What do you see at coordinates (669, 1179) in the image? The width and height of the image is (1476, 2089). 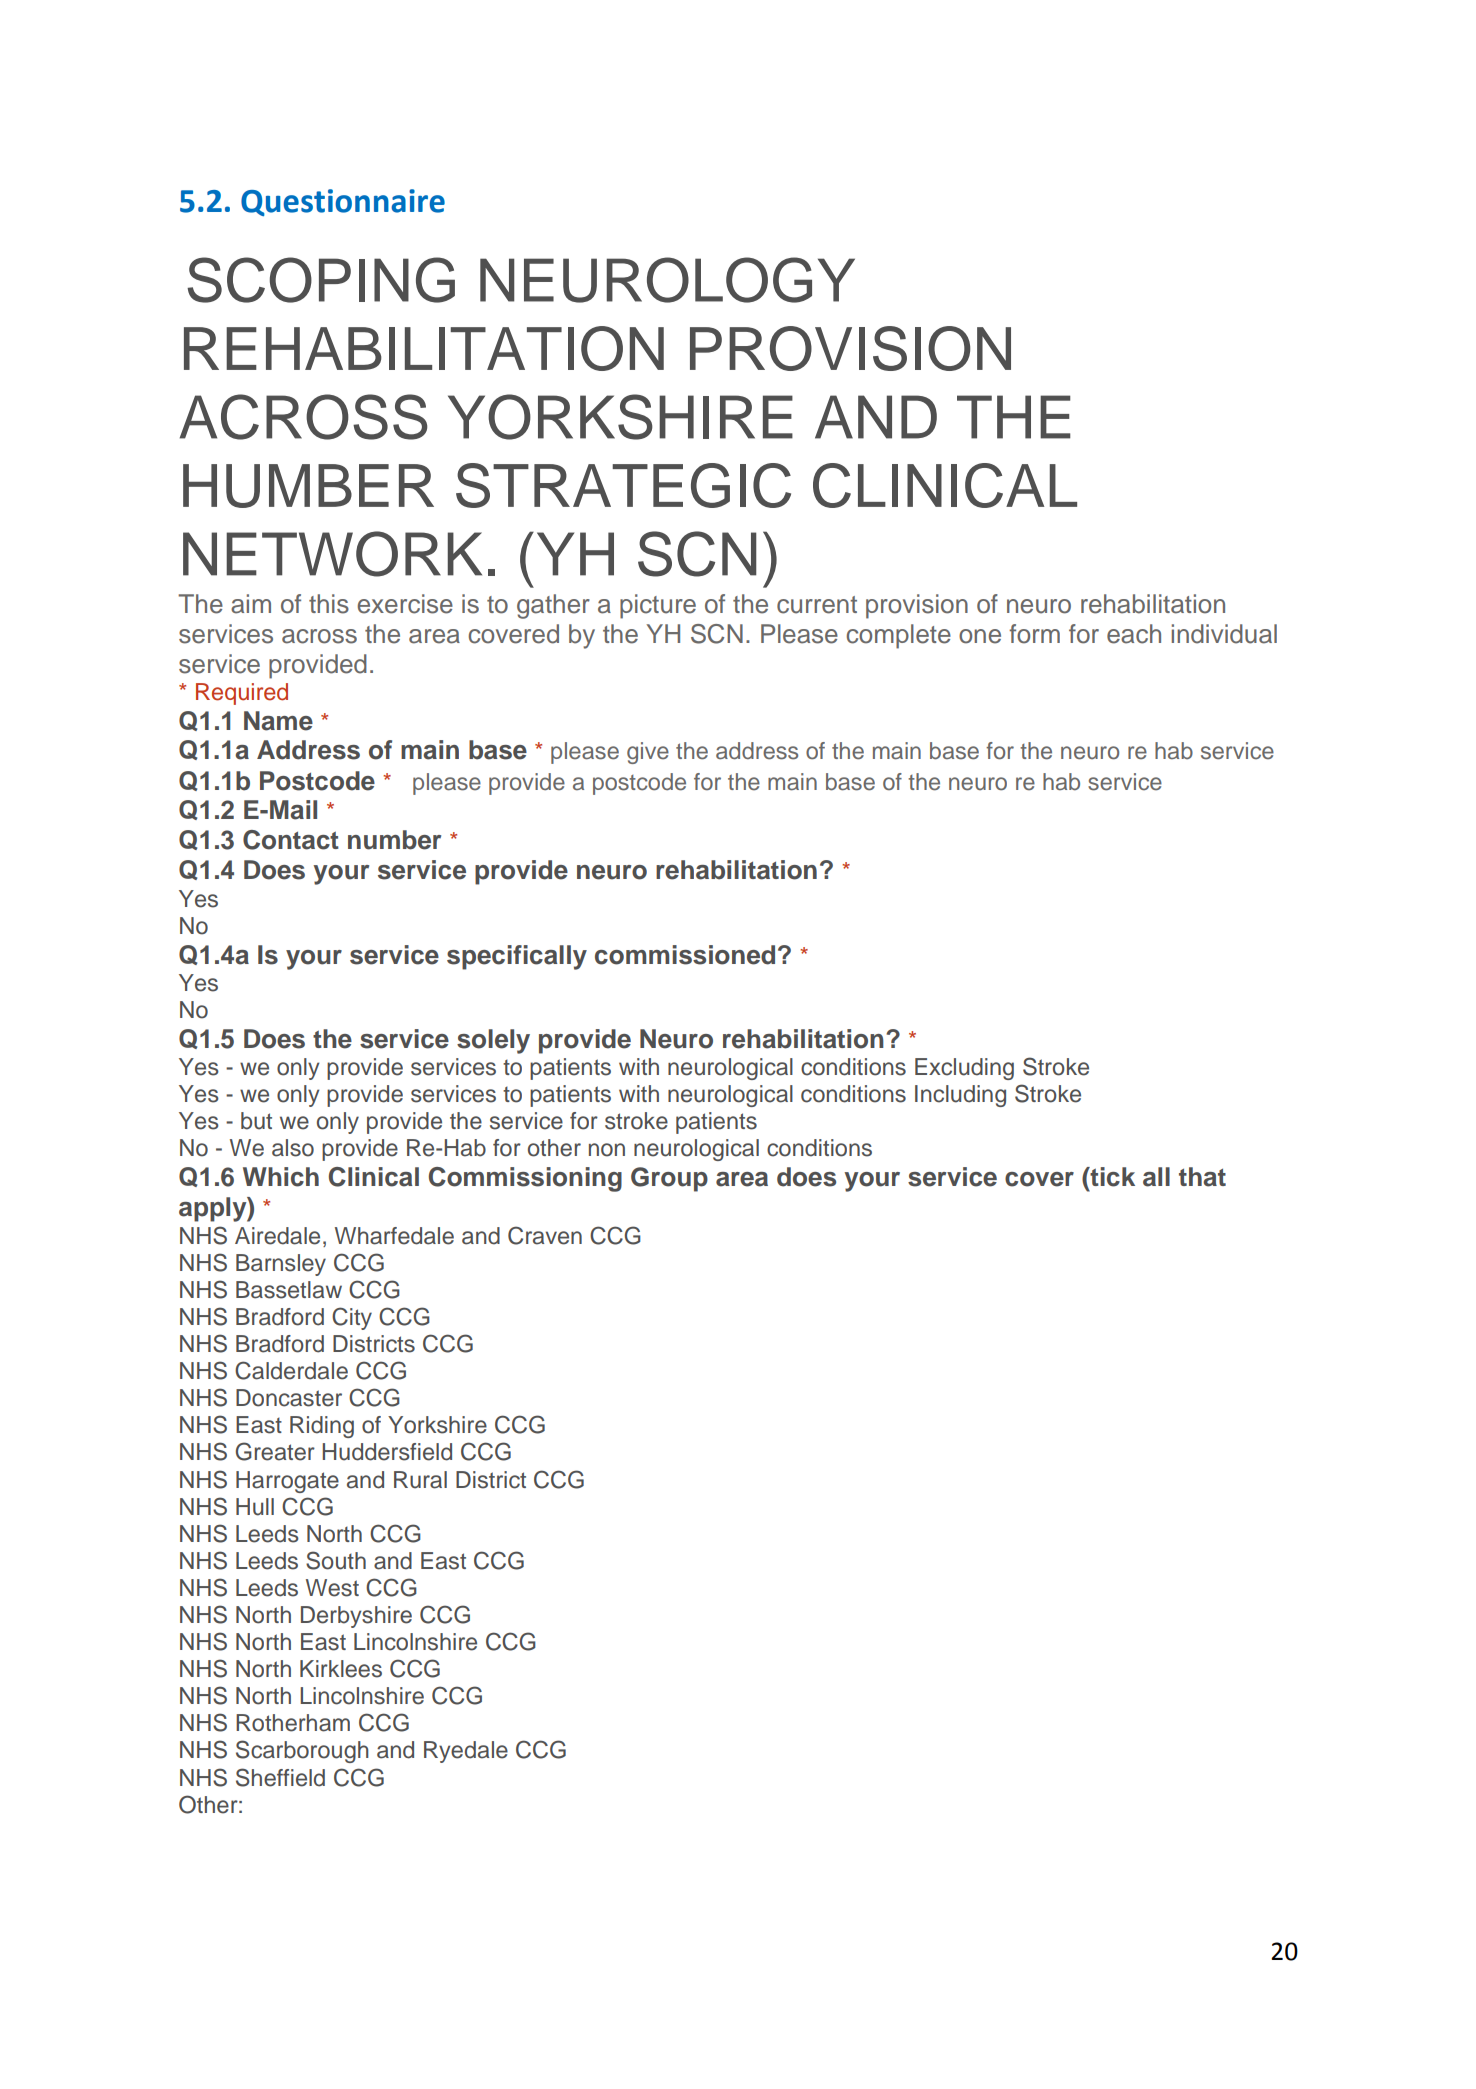 I see `Group` at bounding box center [669, 1179].
